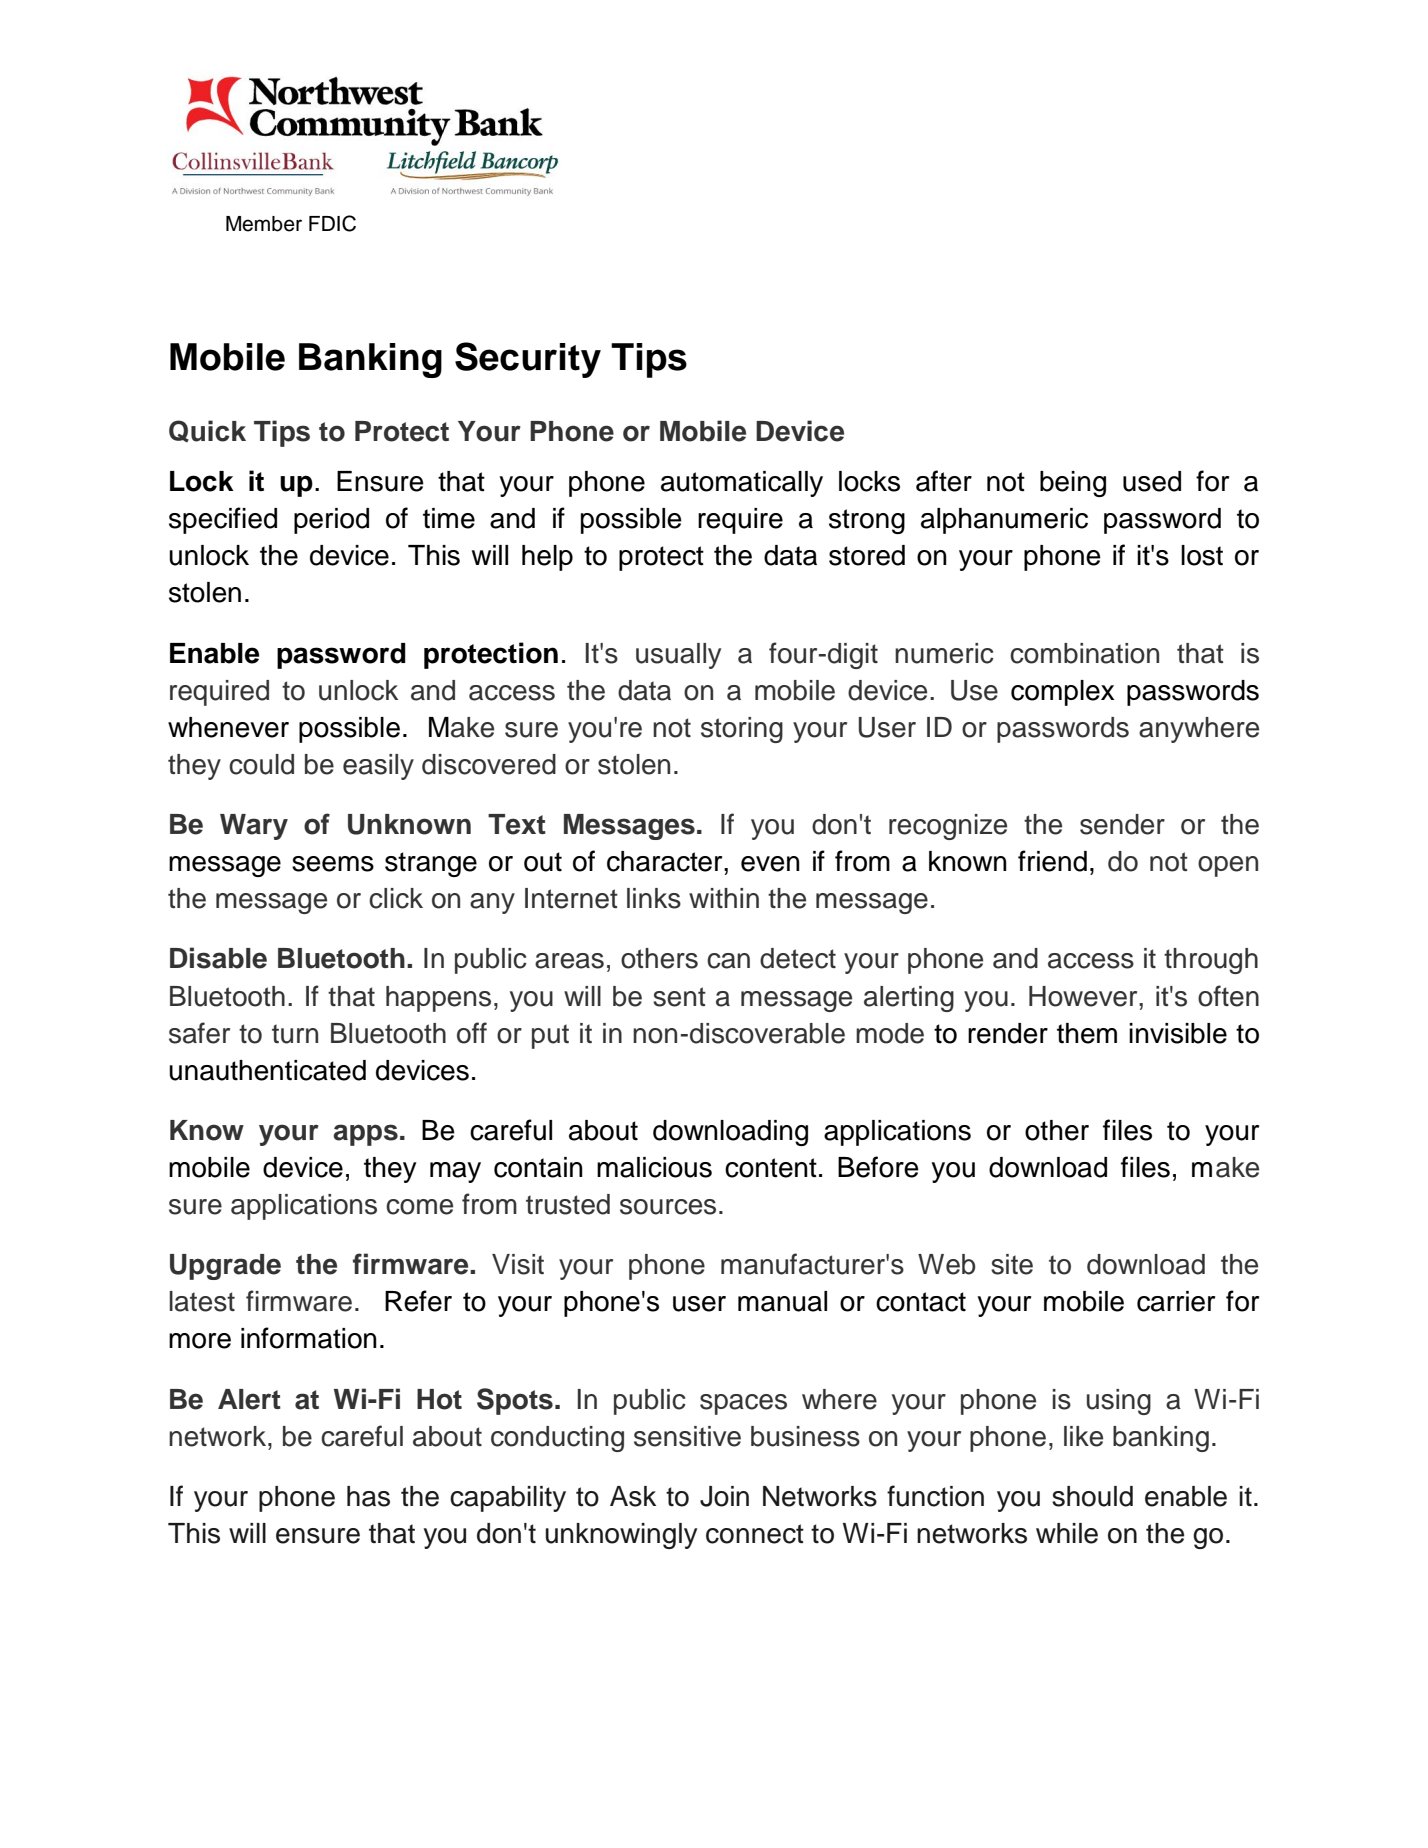 The width and height of the screenshot is (1428, 1848). I want to click on Security, so click(528, 360).
